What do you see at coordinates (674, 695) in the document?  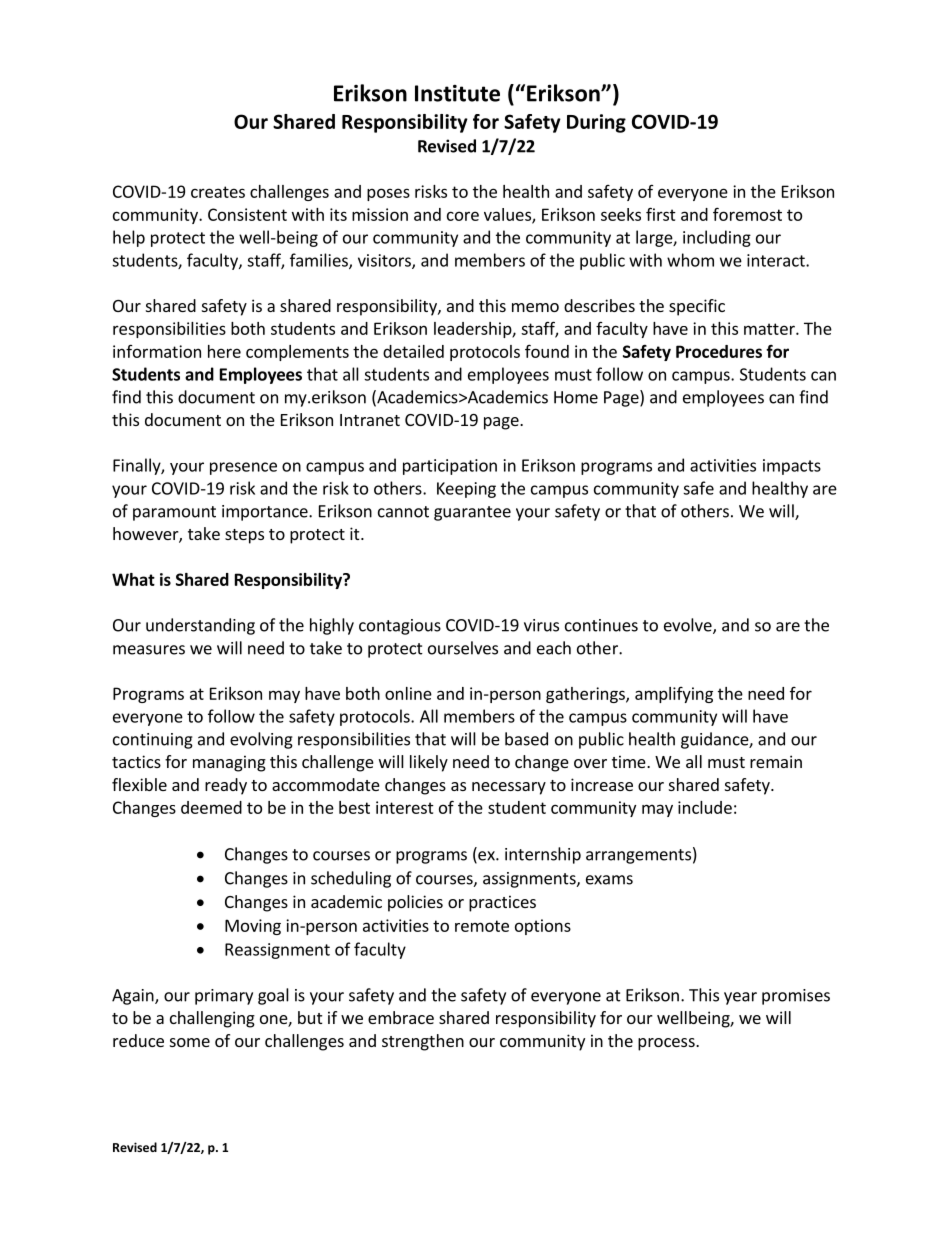 I see `amplifying` at bounding box center [674, 695].
